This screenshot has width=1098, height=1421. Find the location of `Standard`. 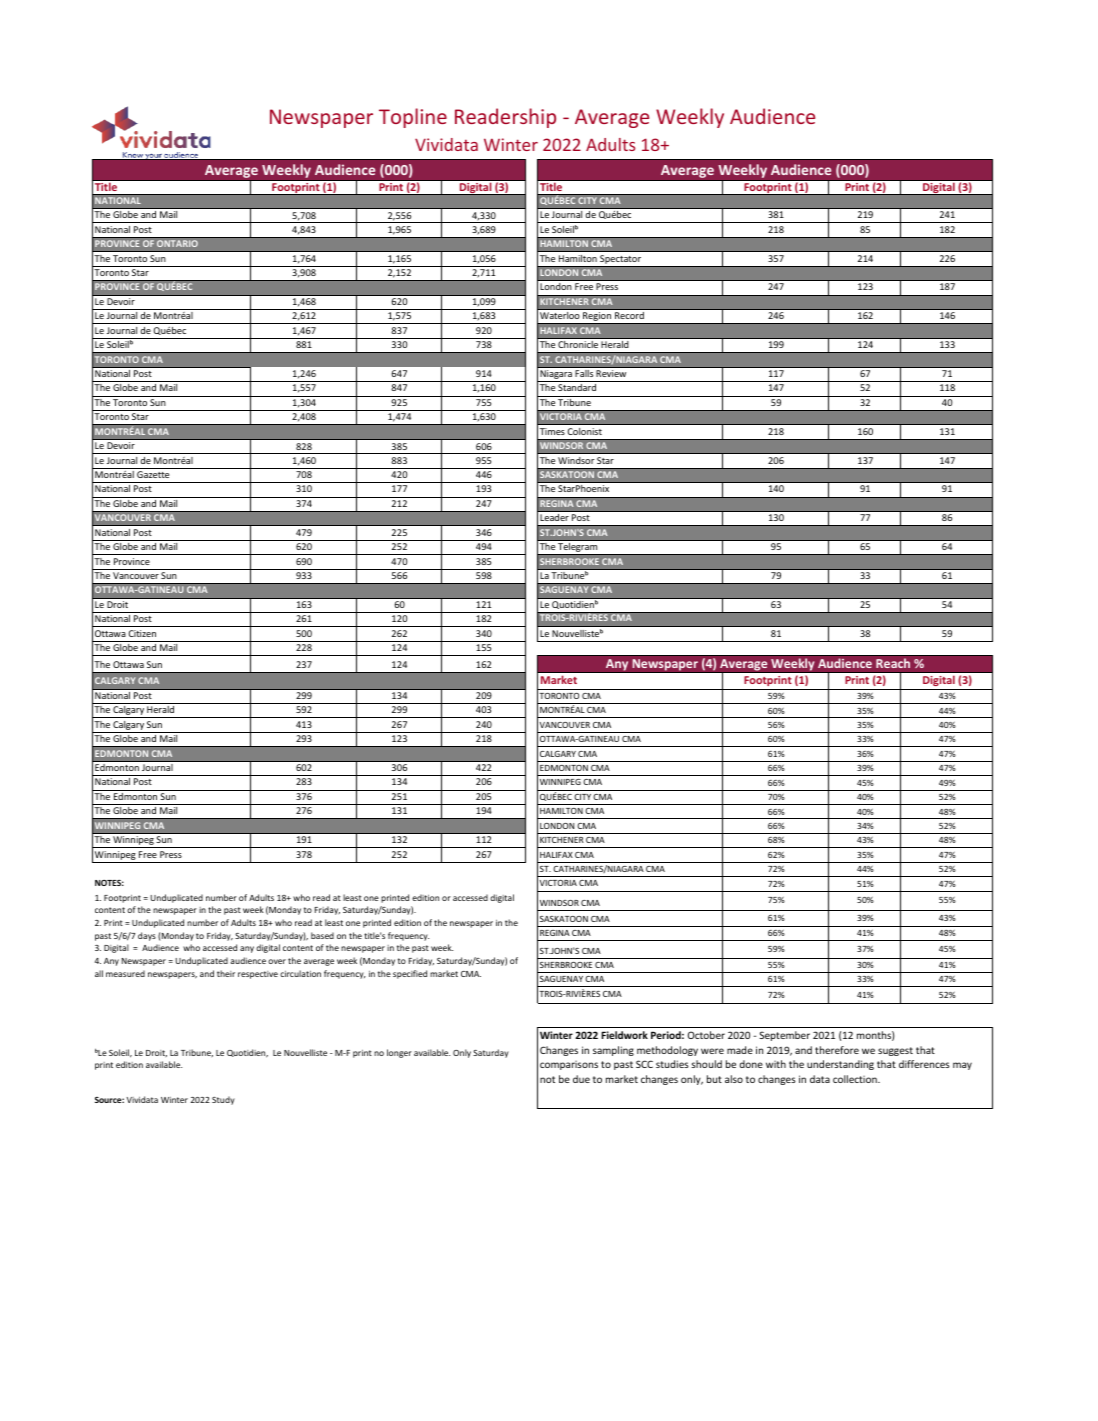

Standard is located at coordinates (577, 387).
